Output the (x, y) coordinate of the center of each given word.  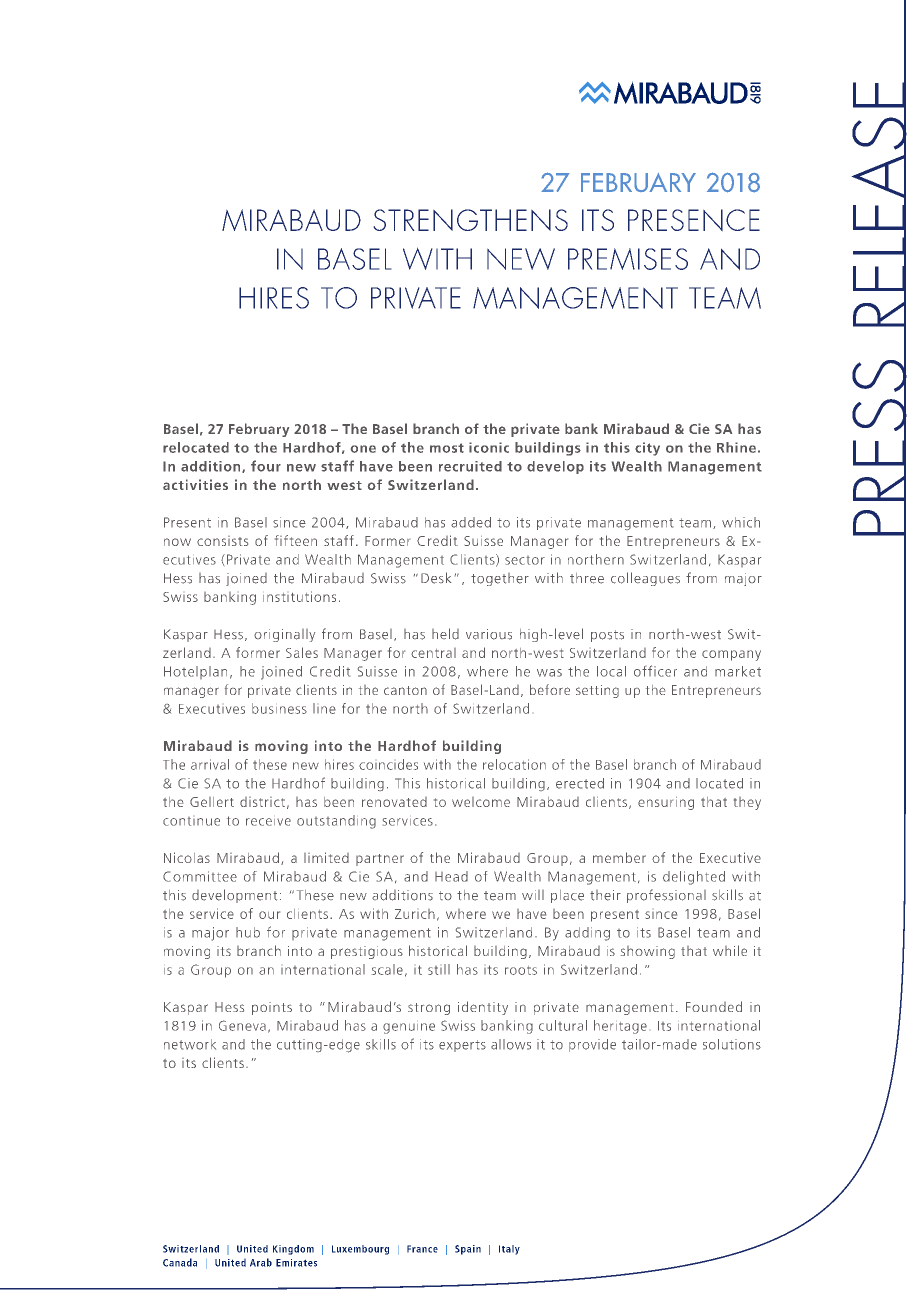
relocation (514, 764)
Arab (261, 1262)
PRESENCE (694, 220)
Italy (509, 1250)
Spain (468, 1250)
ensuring (666, 803)
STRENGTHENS (470, 220)
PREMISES (628, 259)
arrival (210, 764)
